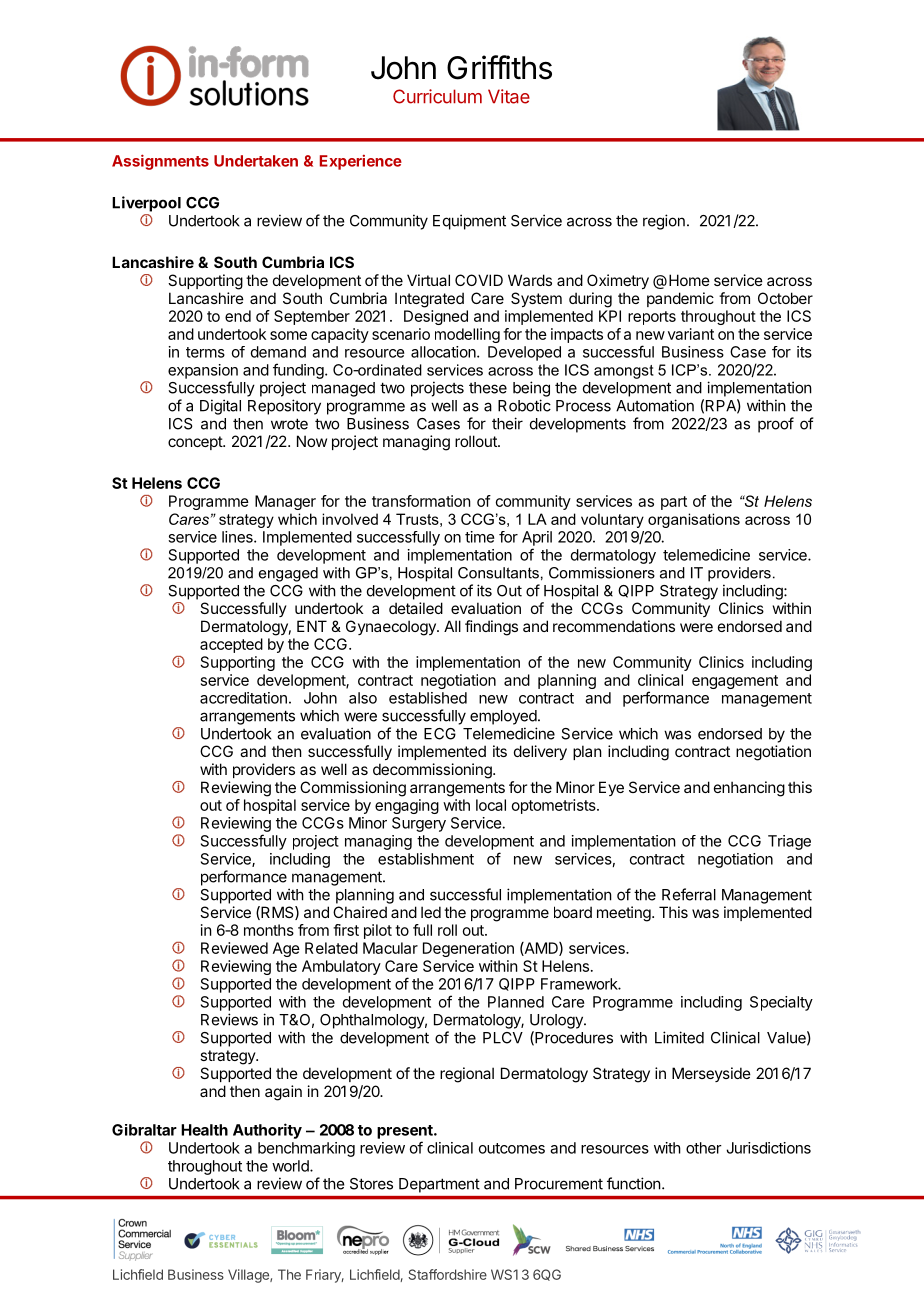 Image resolution: width=924 pixels, height=1309 pixels. Describe the element at coordinates (437, 96) in the screenshot. I see `Curriculum` at that location.
